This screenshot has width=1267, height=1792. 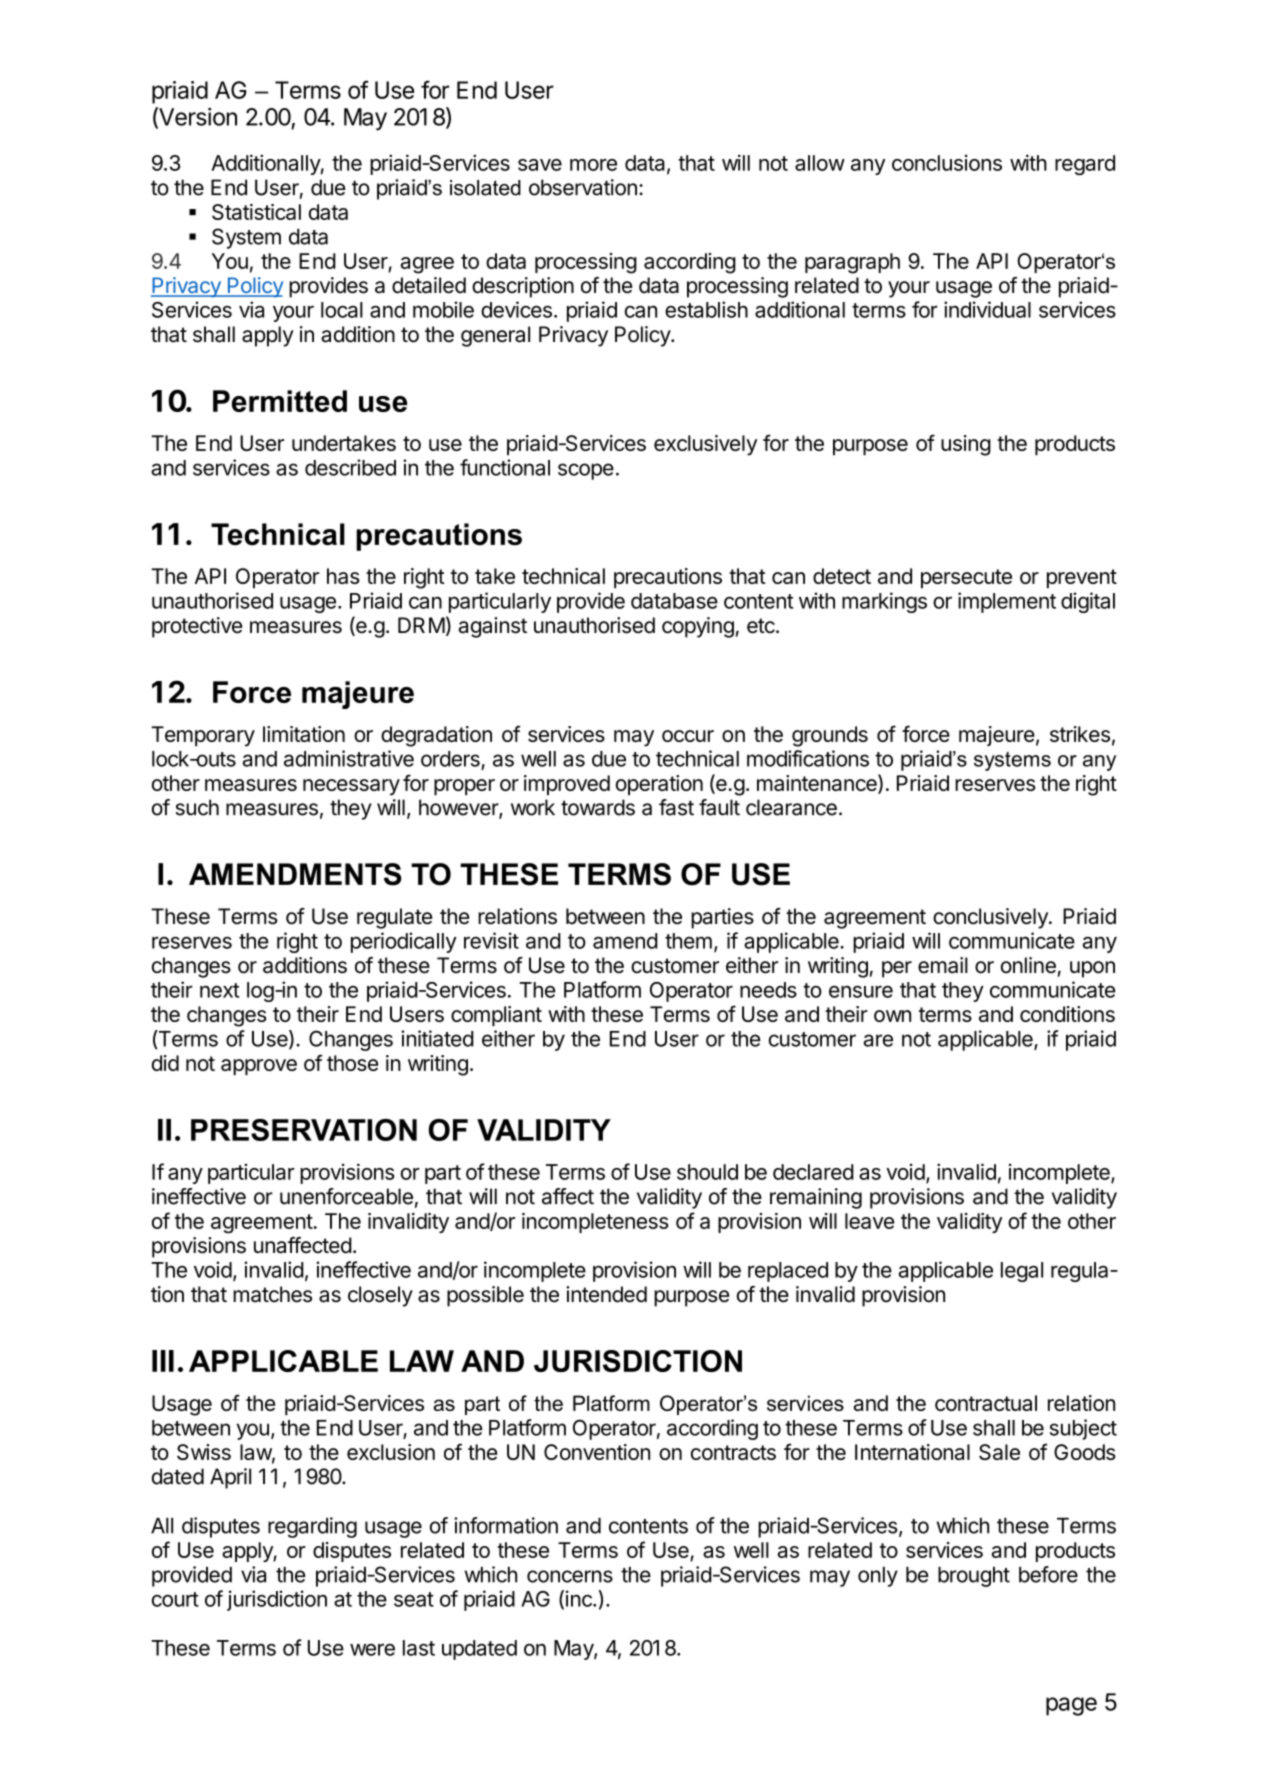 What do you see at coordinates (372, 1649) in the screenshot?
I see `were` at bounding box center [372, 1649].
